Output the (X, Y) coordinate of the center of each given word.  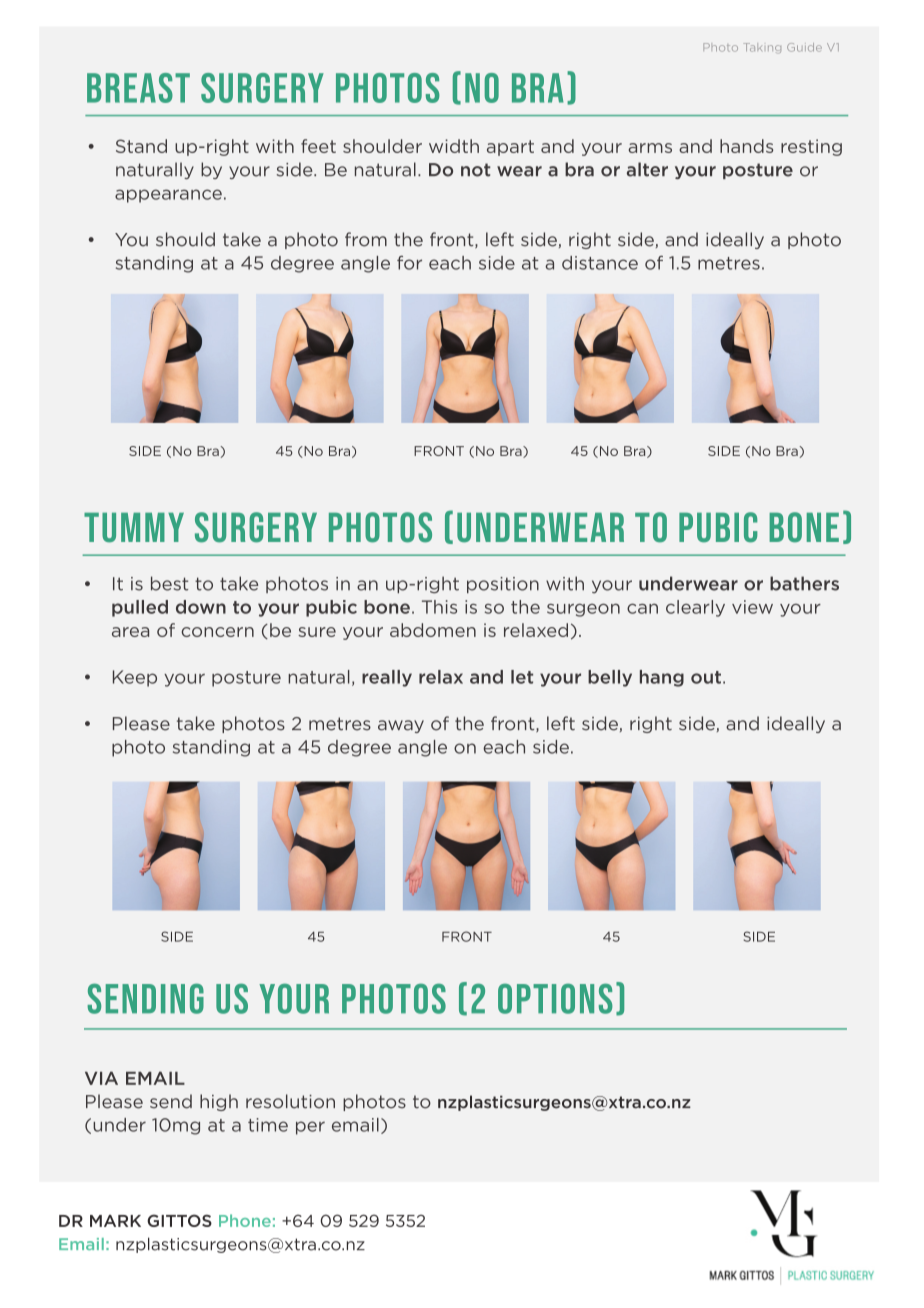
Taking (762, 48)
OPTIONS (555, 998)
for (409, 263)
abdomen (433, 630)
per (310, 1128)
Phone (245, 1220)
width (454, 146)
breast (138, 88)
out (706, 677)
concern (217, 632)
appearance (168, 196)
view (752, 607)
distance (600, 263)
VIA (101, 1078)
